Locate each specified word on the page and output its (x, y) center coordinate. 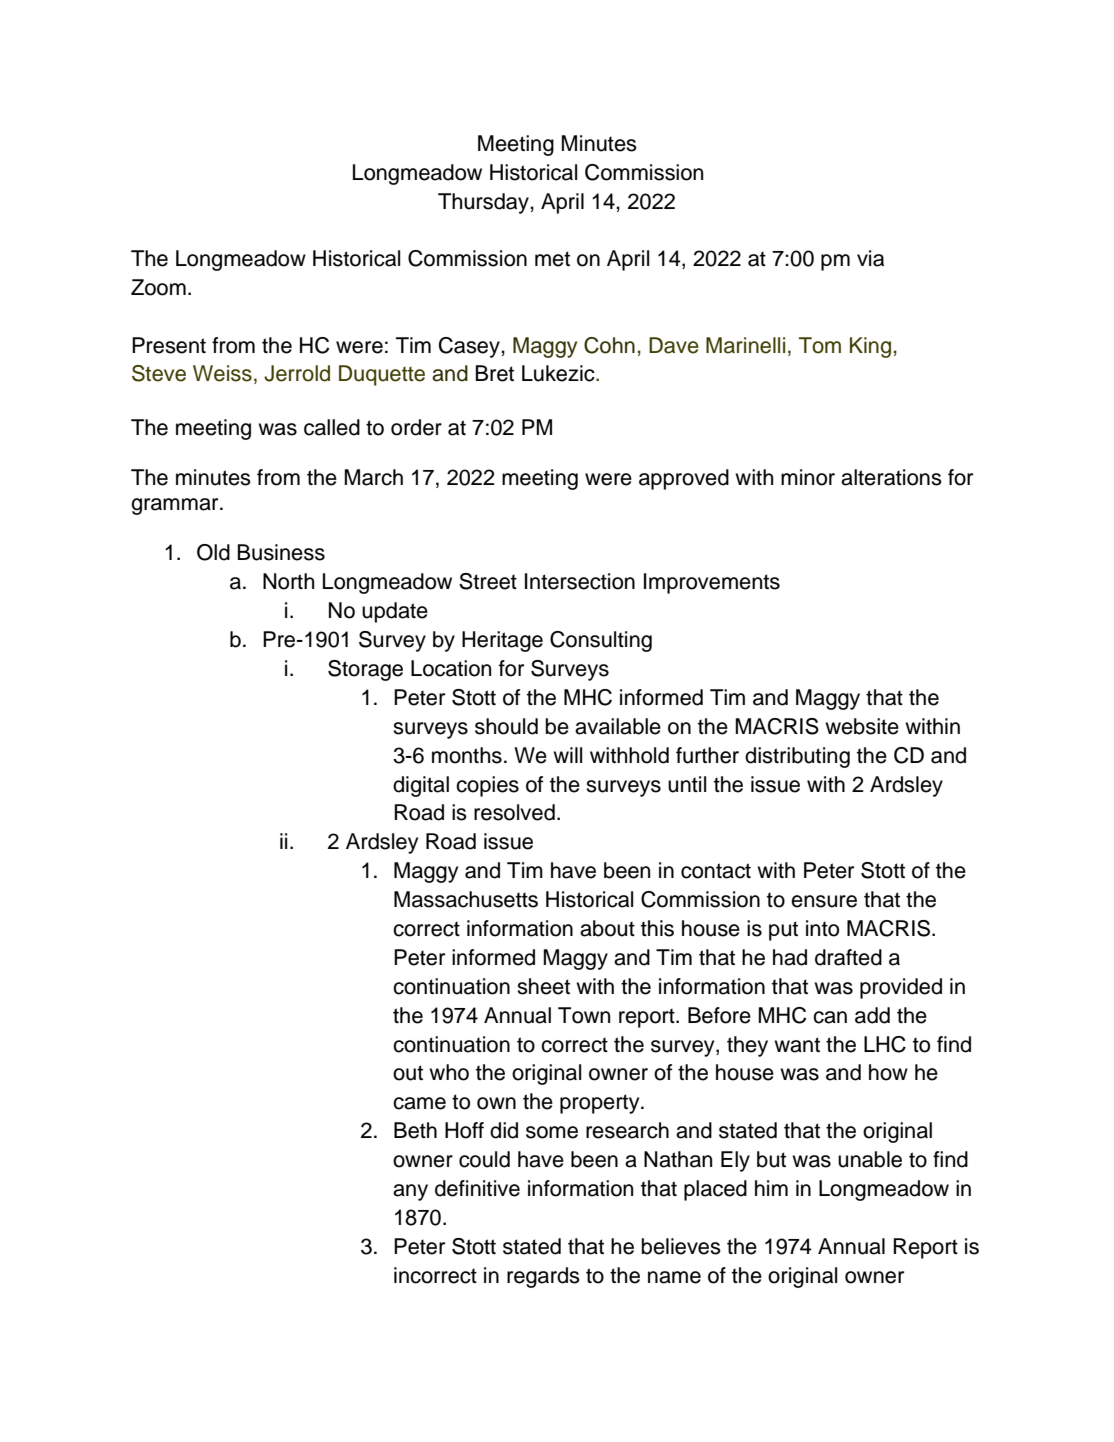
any (410, 1192)
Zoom (158, 287)
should (506, 726)
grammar (176, 506)
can (830, 1017)
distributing (797, 757)
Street (488, 581)
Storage (365, 670)
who (449, 1072)
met (552, 259)
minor (808, 477)
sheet (543, 986)
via (870, 258)
